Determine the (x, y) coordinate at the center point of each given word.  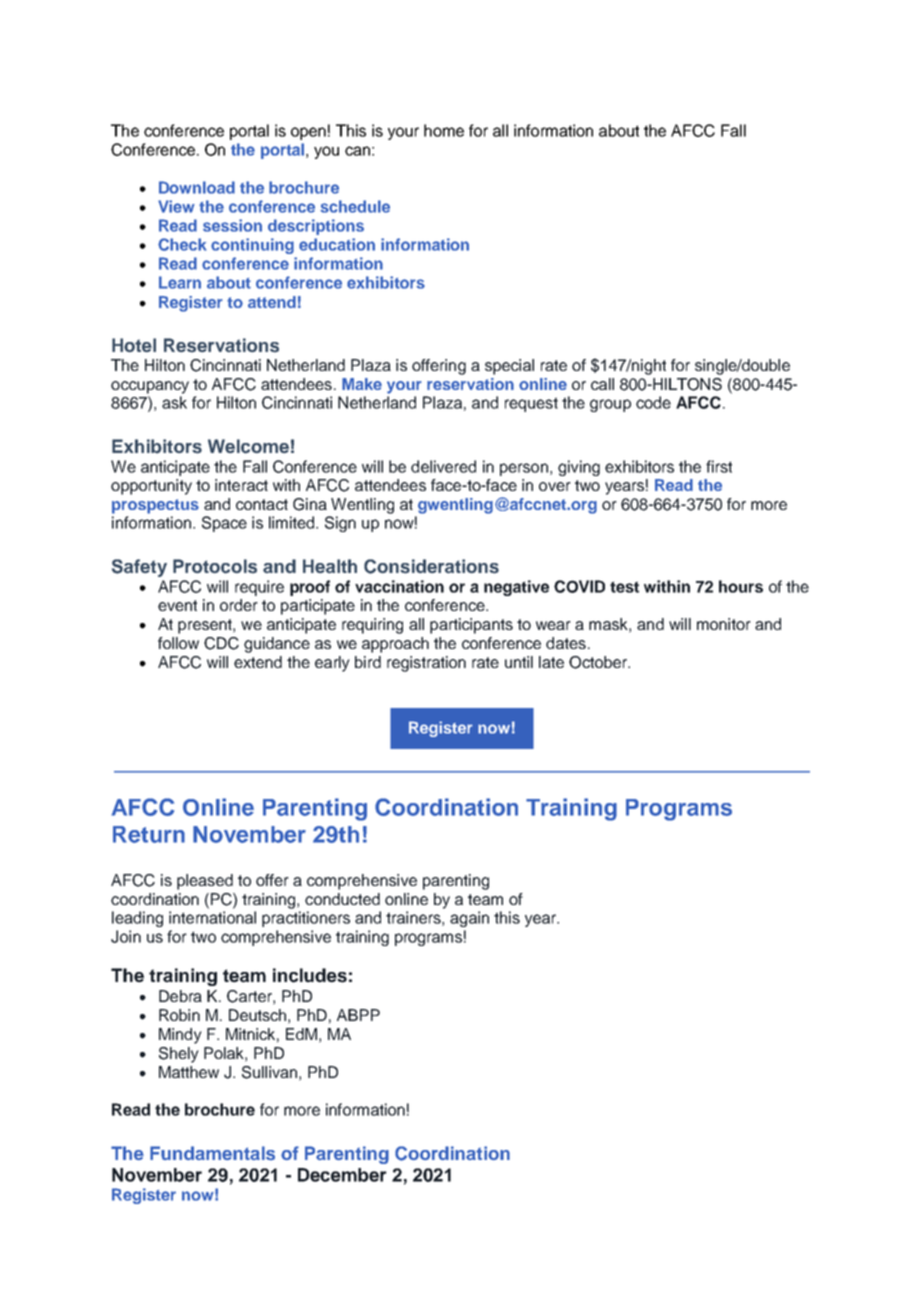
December (342, 1175)
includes (310, 975)
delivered (443, 466)
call (602, 384)
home (444, 130)
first (719, 466)
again (469, 919)
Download (197, 187)
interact (241, 485)
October (599, 662)
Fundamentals (212, 1153)
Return (149, 834)
